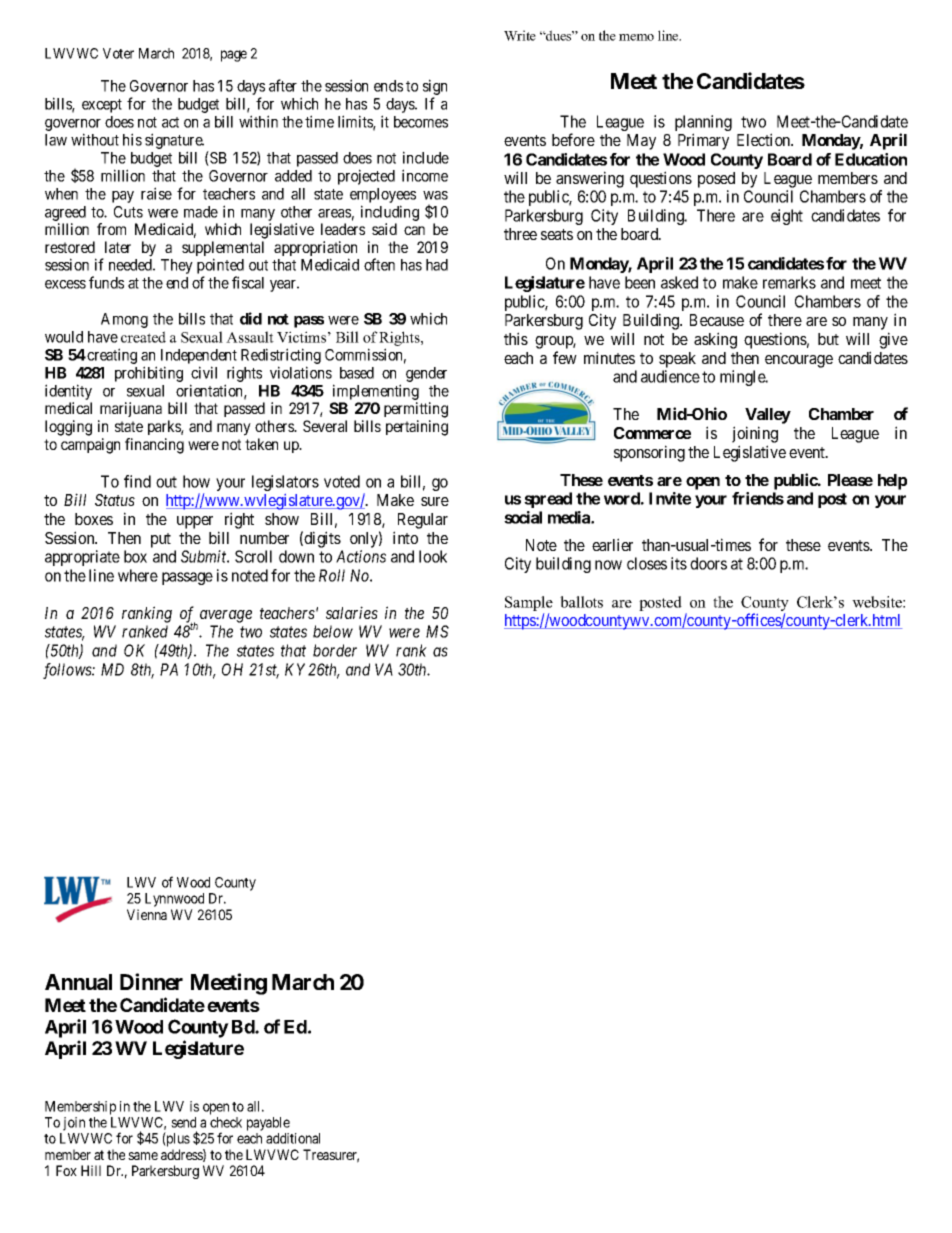 Image resolution: width=952 pixels, height=1233 pixels. I want to click on same, so click(143, 1156).
